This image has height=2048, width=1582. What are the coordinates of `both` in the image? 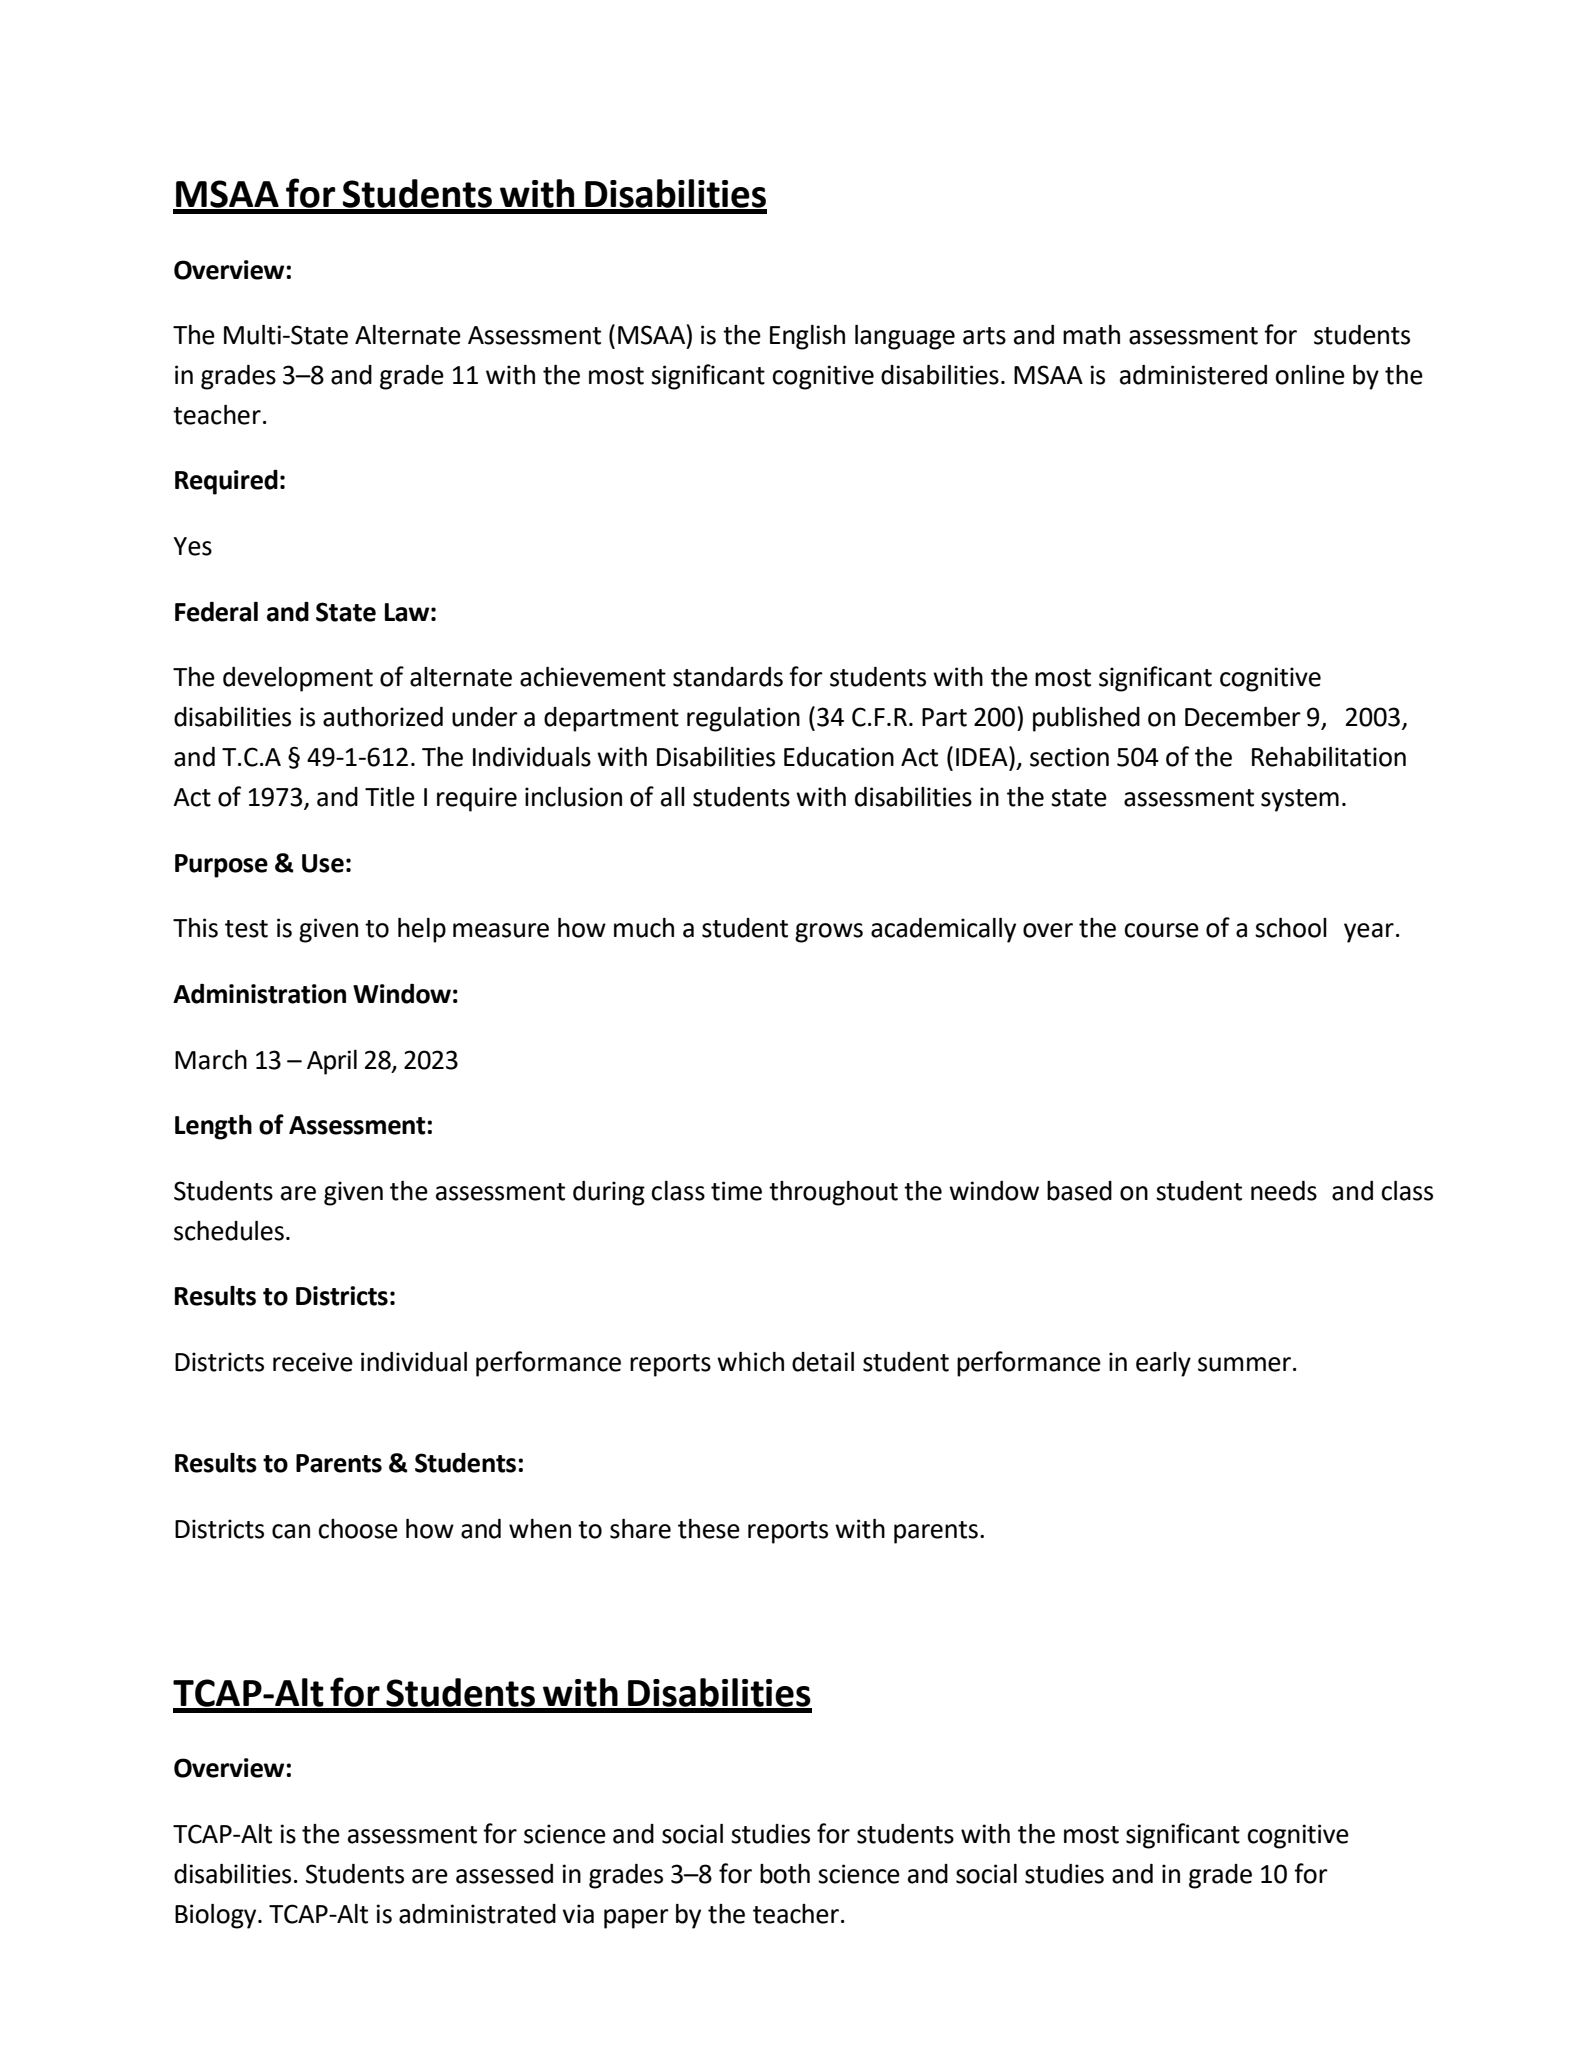 It's located at (785, 1874).
